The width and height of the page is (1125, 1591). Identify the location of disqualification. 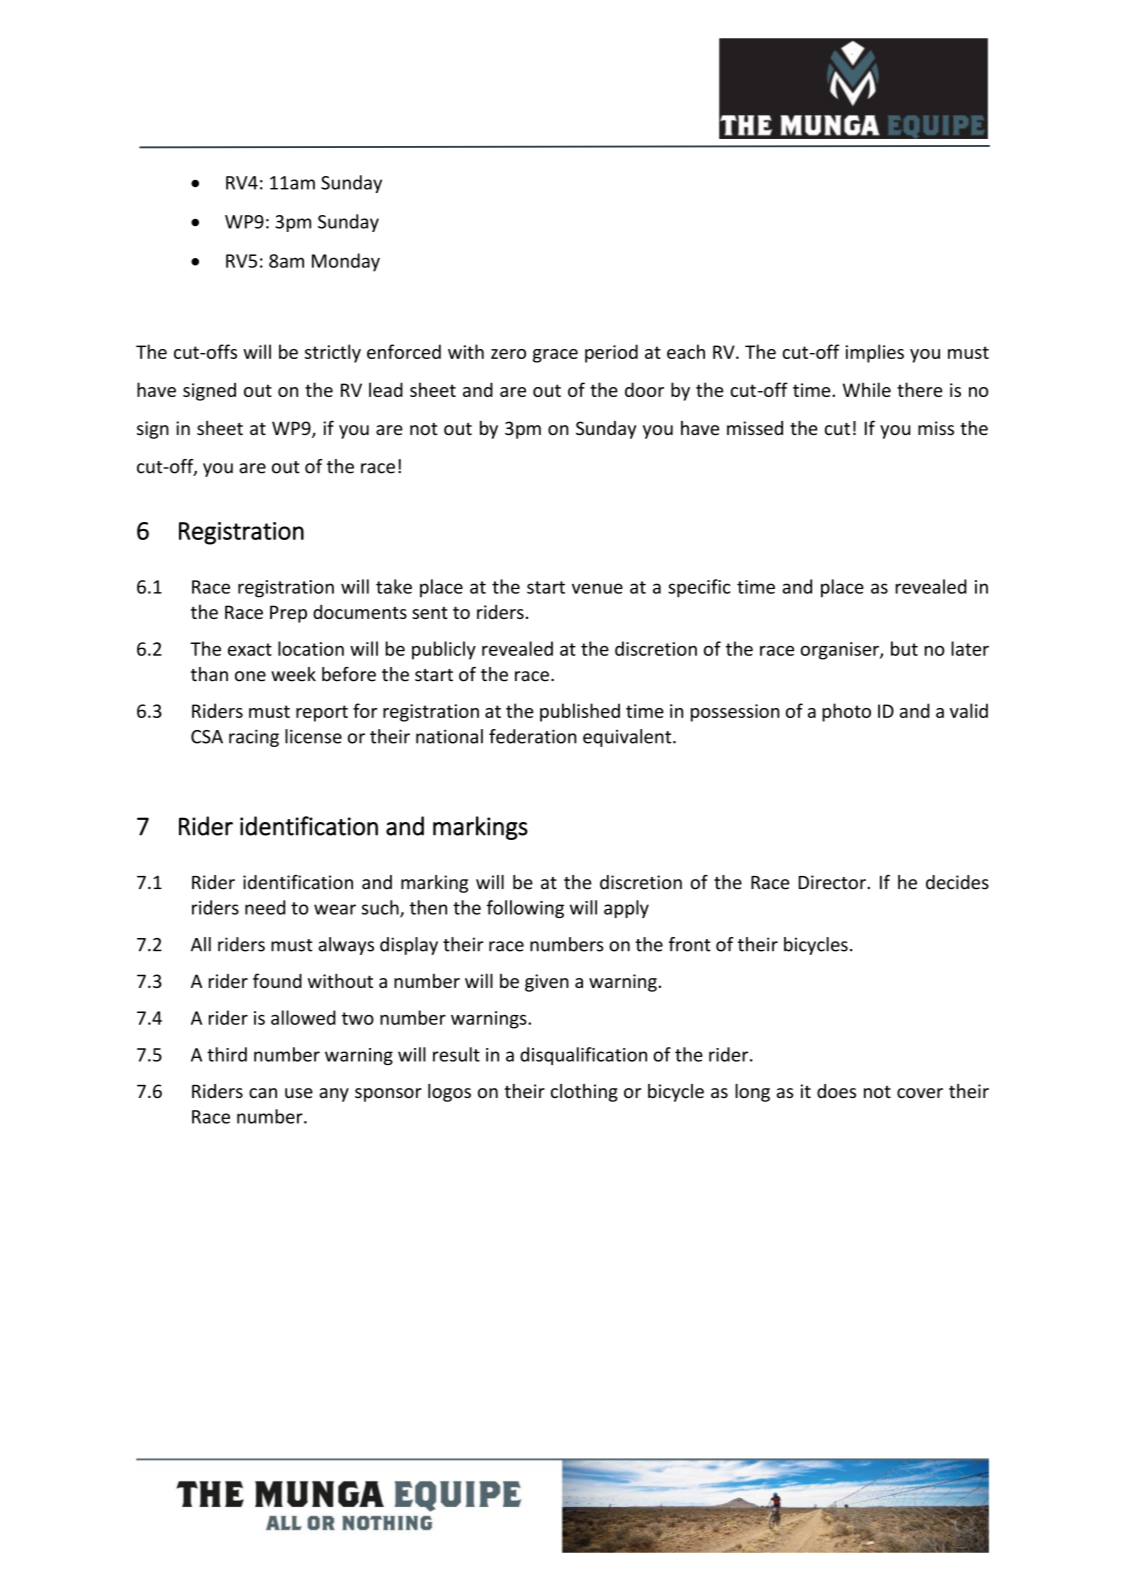
(583, 1056).
